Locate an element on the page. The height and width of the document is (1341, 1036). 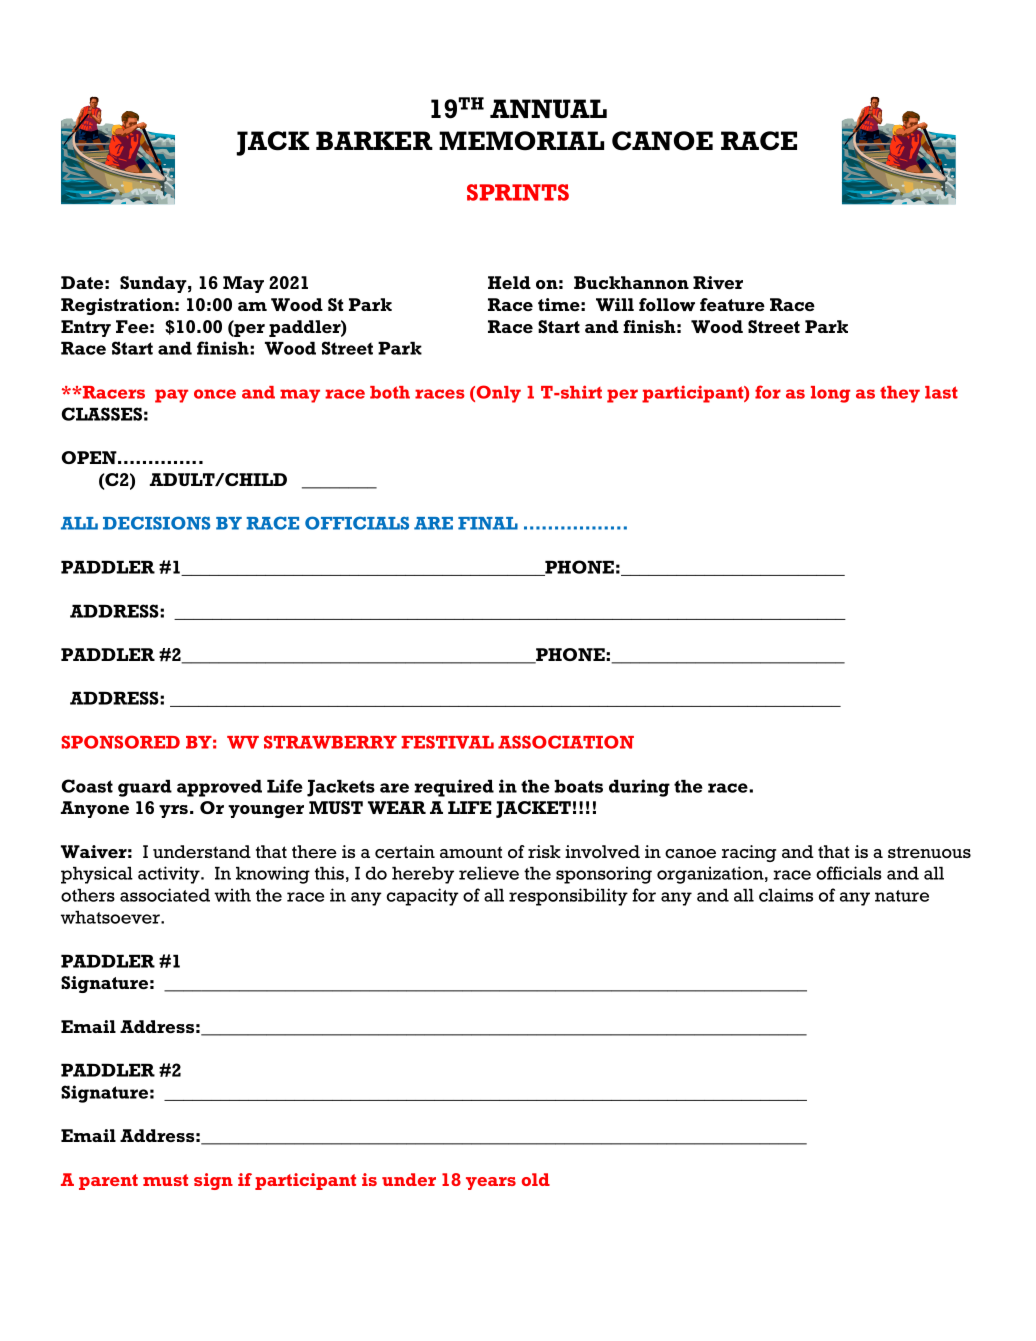
River is located at coordinates (718, 282).
